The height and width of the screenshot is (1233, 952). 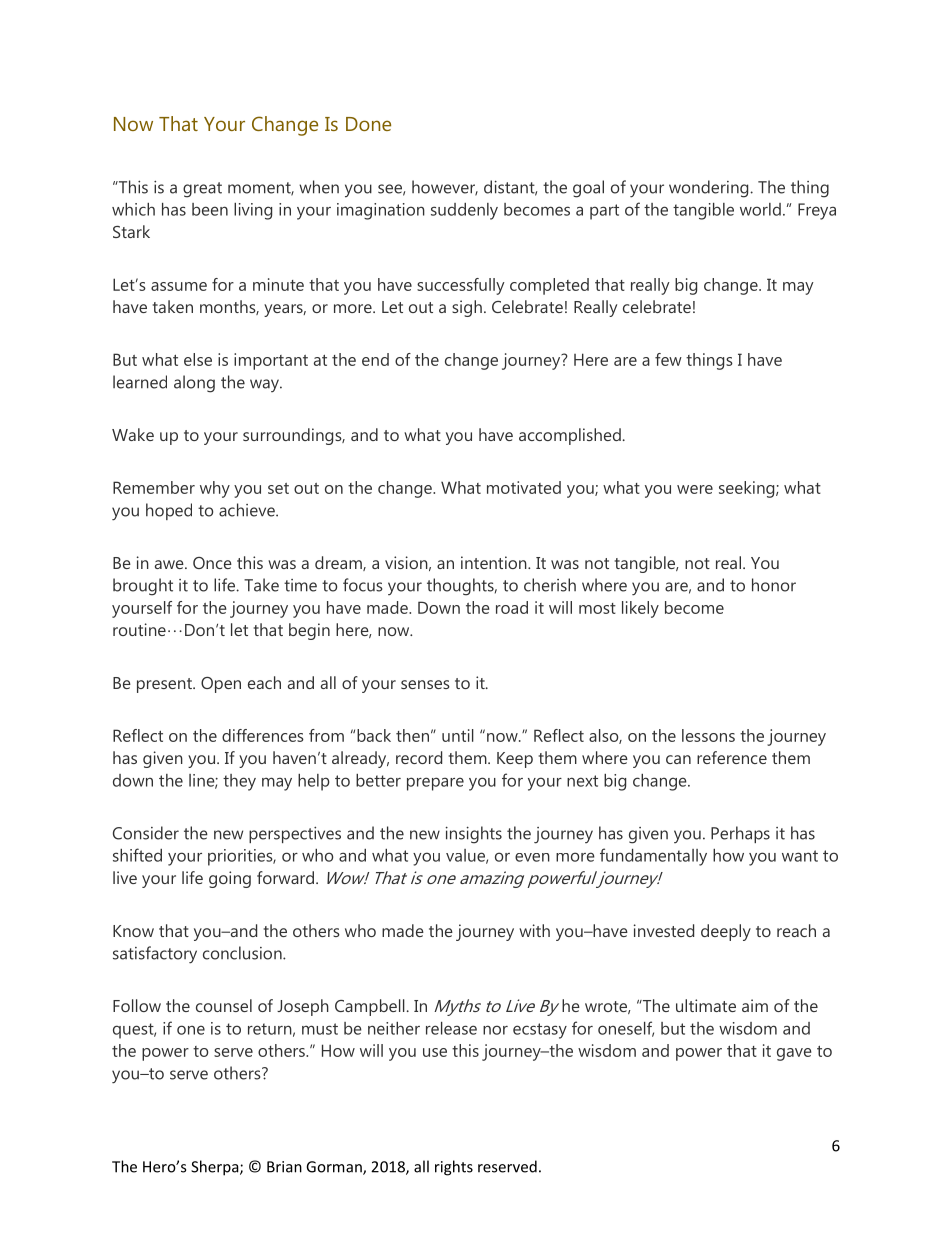 I want to click on wondering, so click(x=710, y=189).
